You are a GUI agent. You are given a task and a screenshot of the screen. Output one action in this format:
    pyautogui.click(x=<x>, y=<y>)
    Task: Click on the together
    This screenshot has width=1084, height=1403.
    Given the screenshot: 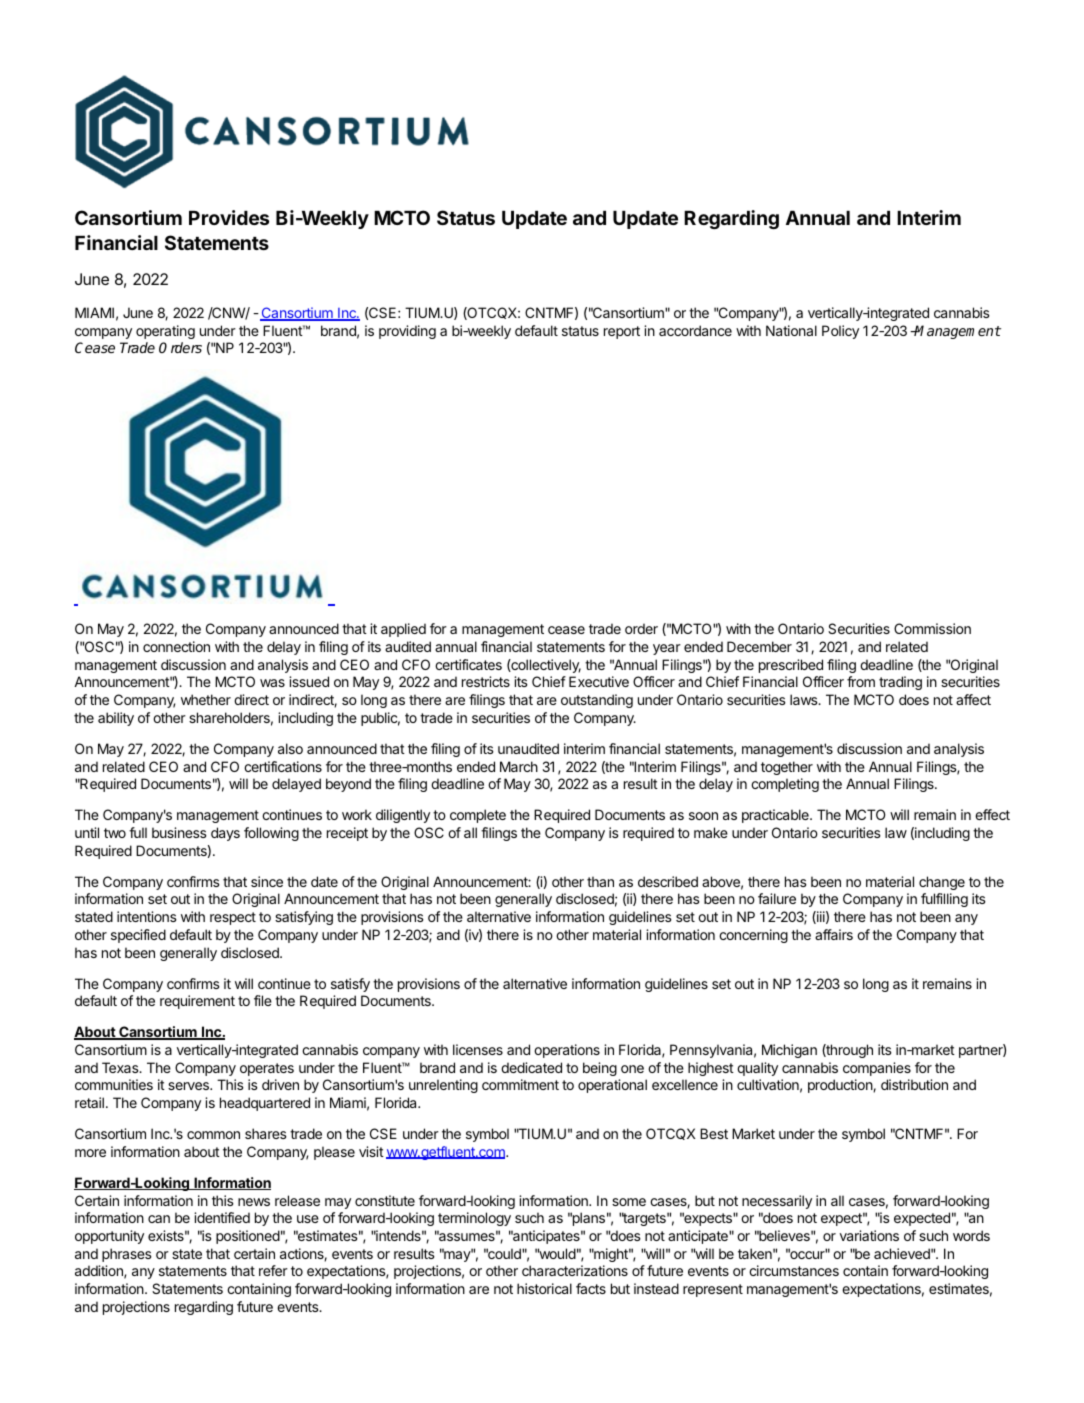 What is the action you would take?
    pyautogui.click(x=787, y=768)
